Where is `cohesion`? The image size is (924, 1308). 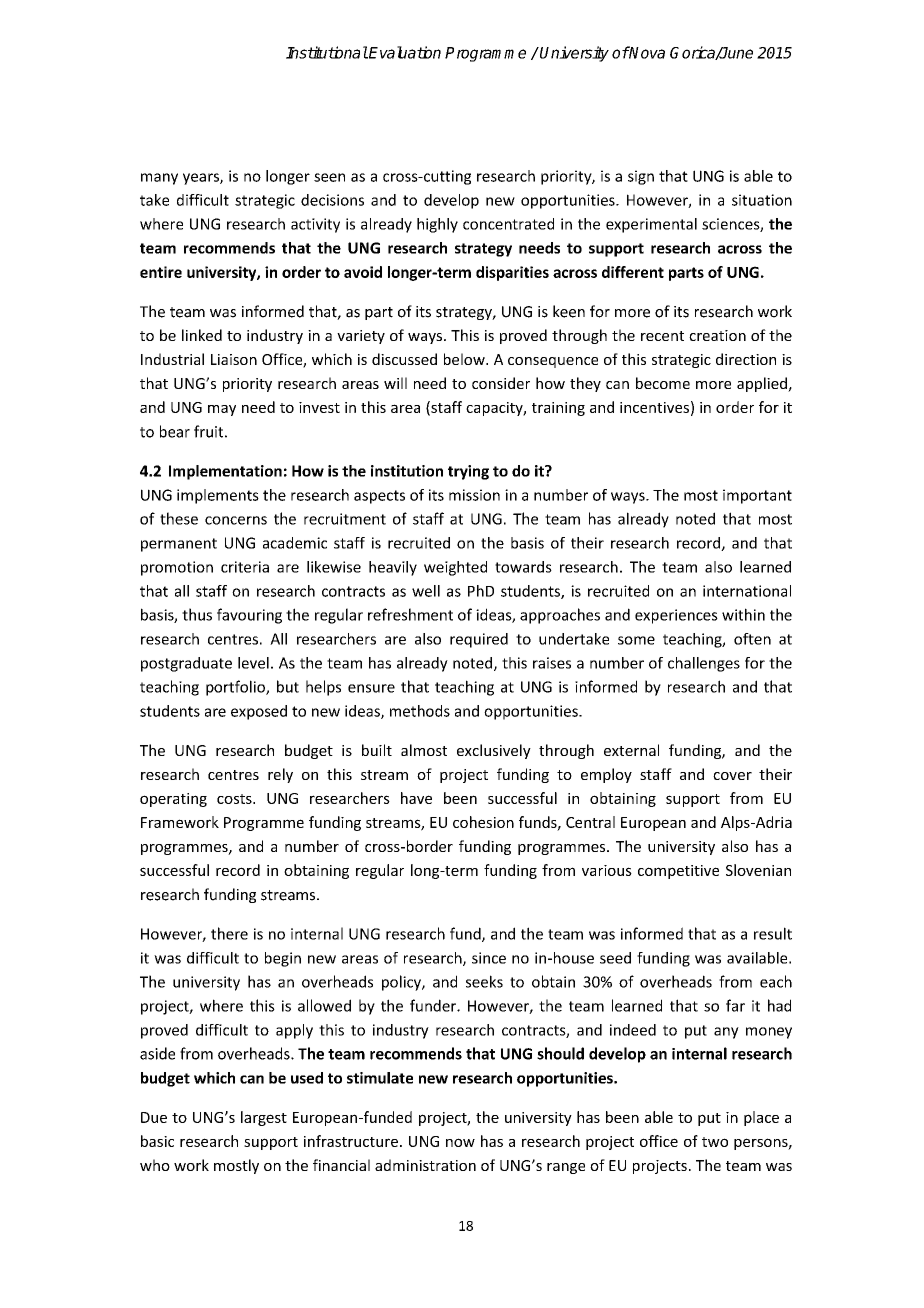
cohesion is located at coordinates (483, 822).
